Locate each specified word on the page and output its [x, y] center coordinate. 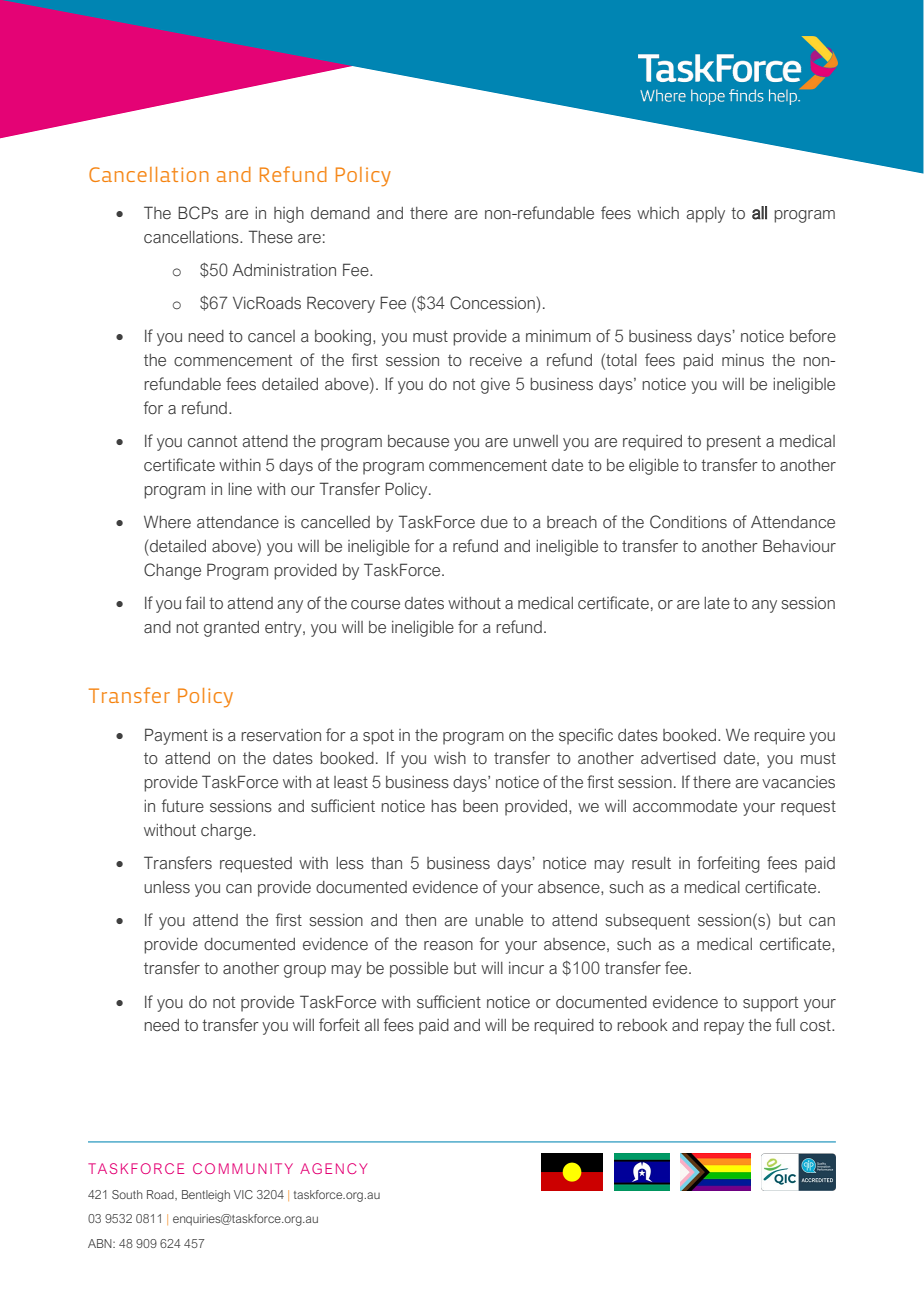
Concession [493, 303]
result [651, 863]
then [420, 920]
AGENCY [333, 1168]
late [717, 603]
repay [724, 1028]
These [271, 237]
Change [172, 571]
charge [227, 832]
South [127, 1194]
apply [706, 215]
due [494, 522]
